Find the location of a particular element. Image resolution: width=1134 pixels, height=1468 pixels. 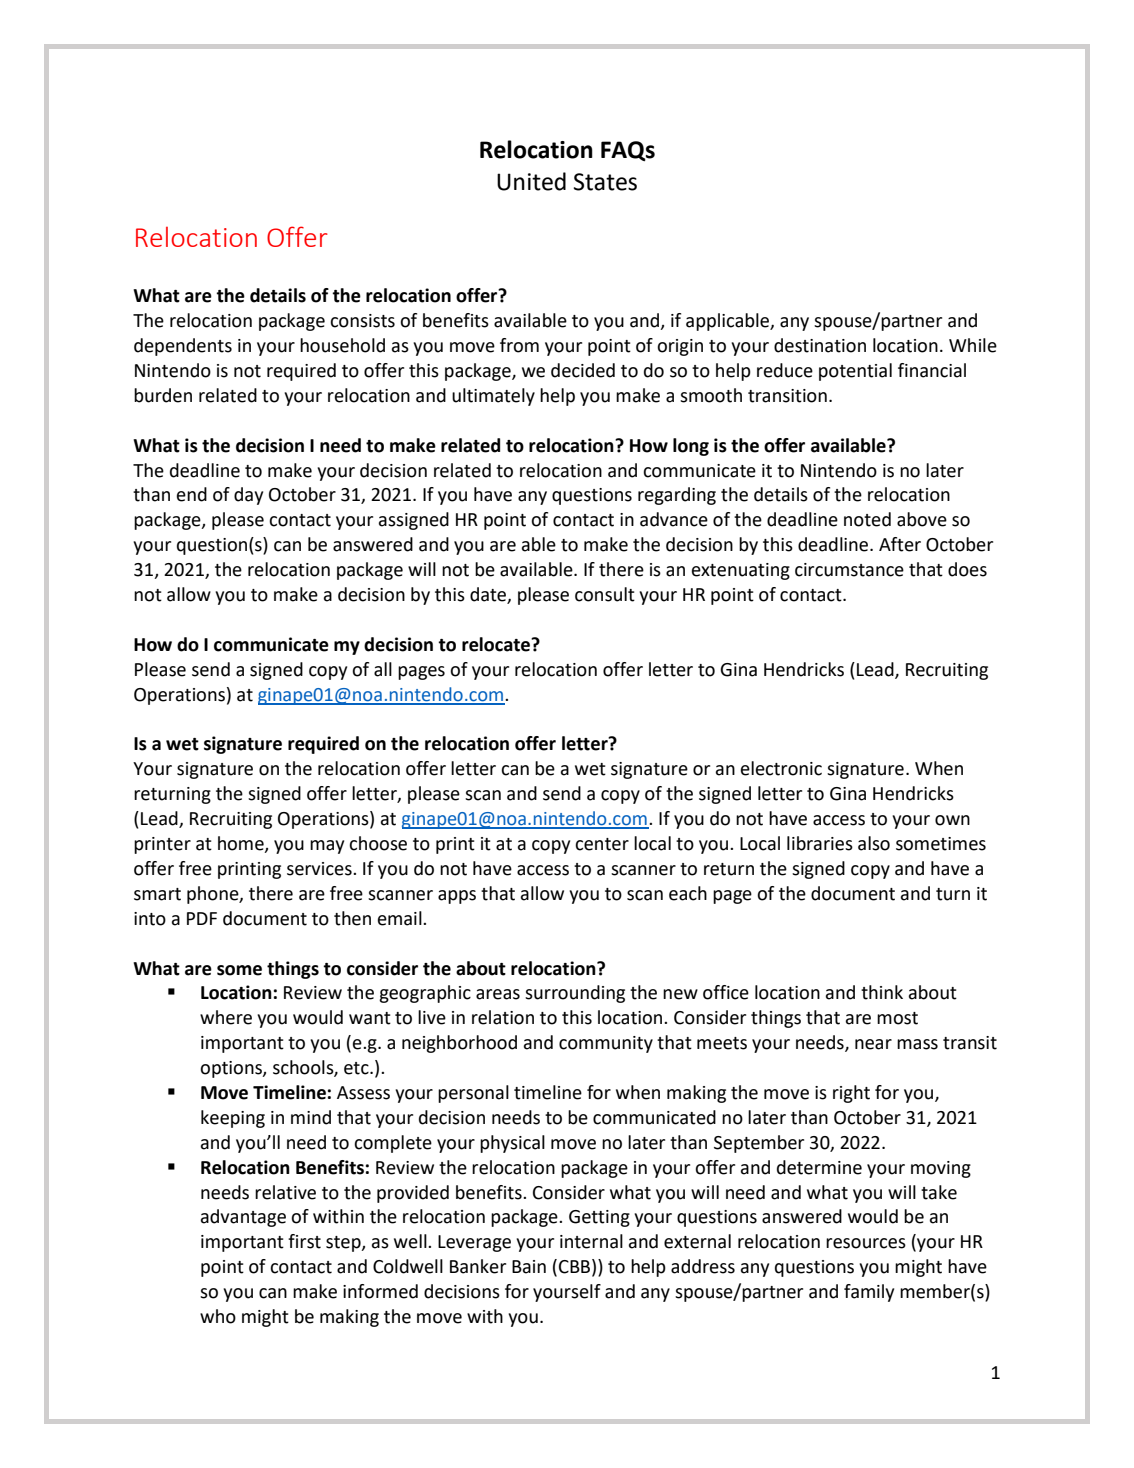

where is located at coordinates (226, 1017).
